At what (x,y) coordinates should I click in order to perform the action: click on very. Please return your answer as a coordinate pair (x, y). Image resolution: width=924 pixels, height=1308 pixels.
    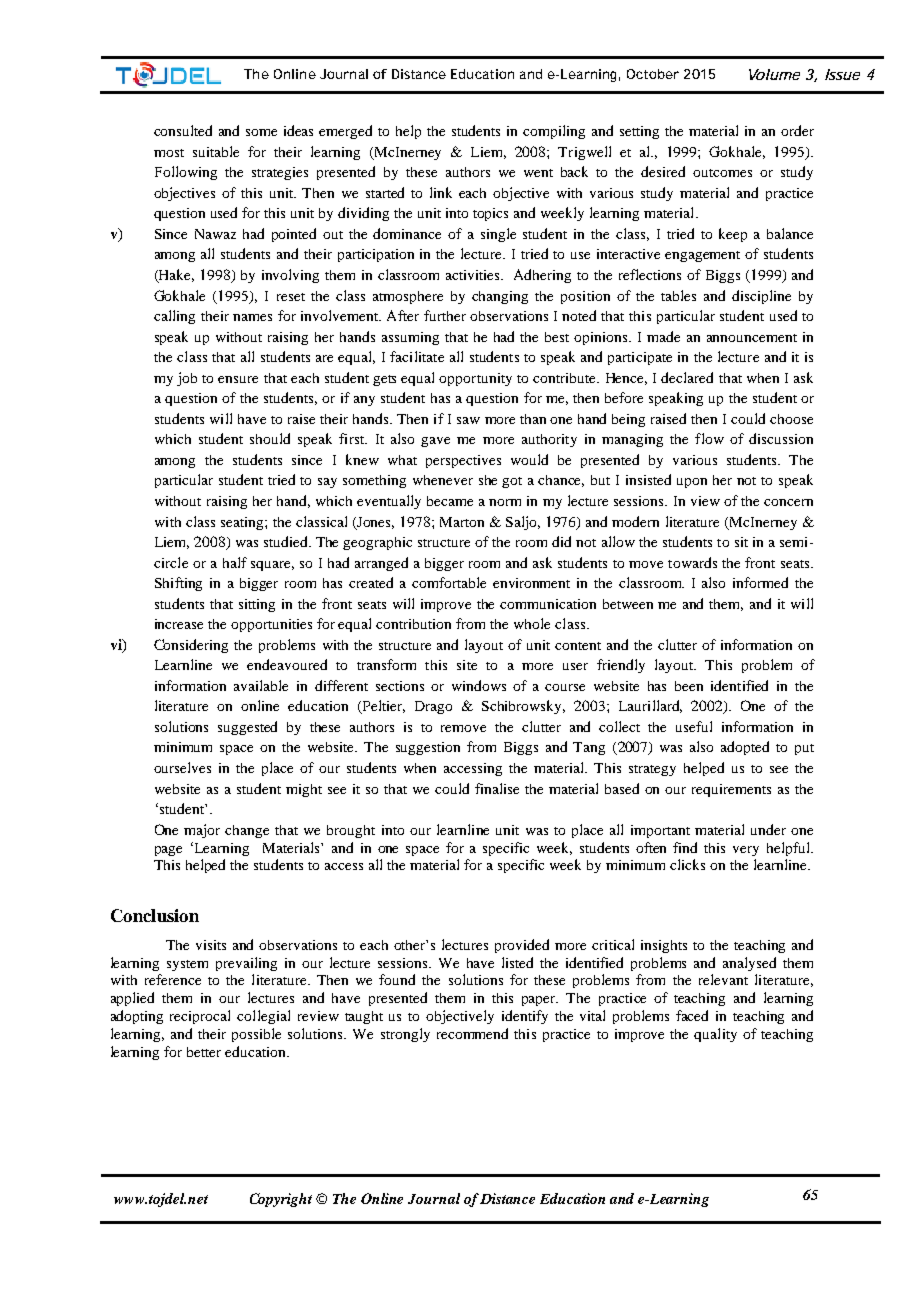
    Looking at the image, I should click on (746, 851).
